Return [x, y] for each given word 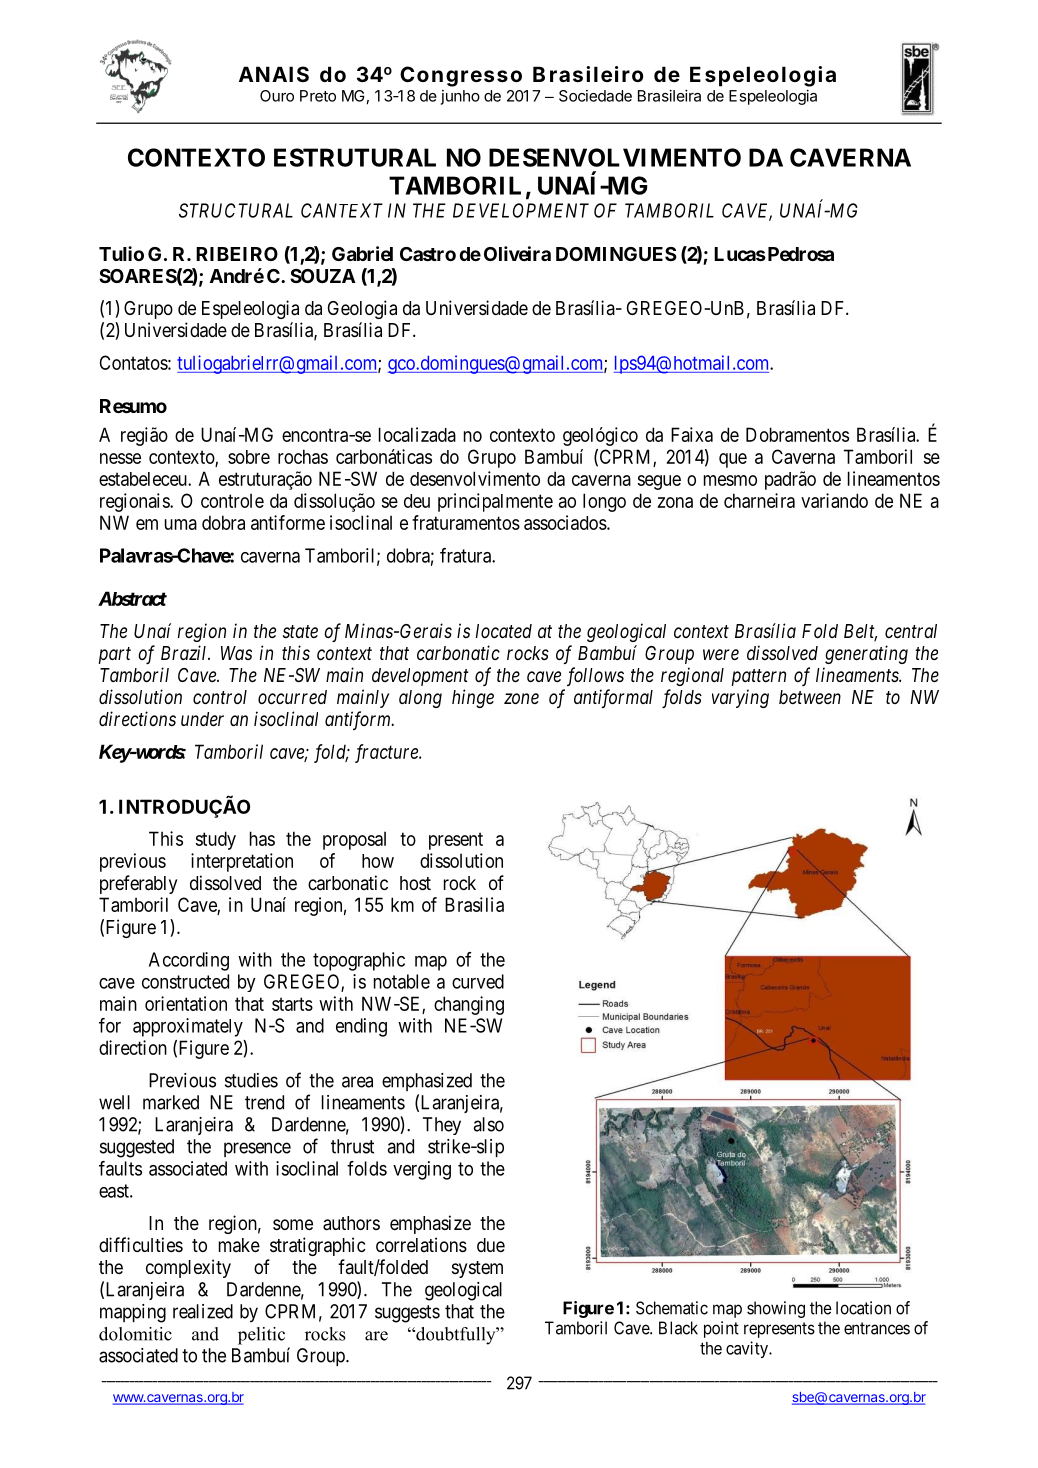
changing [469, 1005]
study [216, 840]
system [477, 1269]
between [810, 697]
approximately [188, 1027]
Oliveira [517, 253]
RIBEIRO [237, 254]
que [733, 460]
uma [181, 524]
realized [203, 1311]
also [488, 1124]
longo [604, 502]
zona [675, 502]
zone [521, 698]
